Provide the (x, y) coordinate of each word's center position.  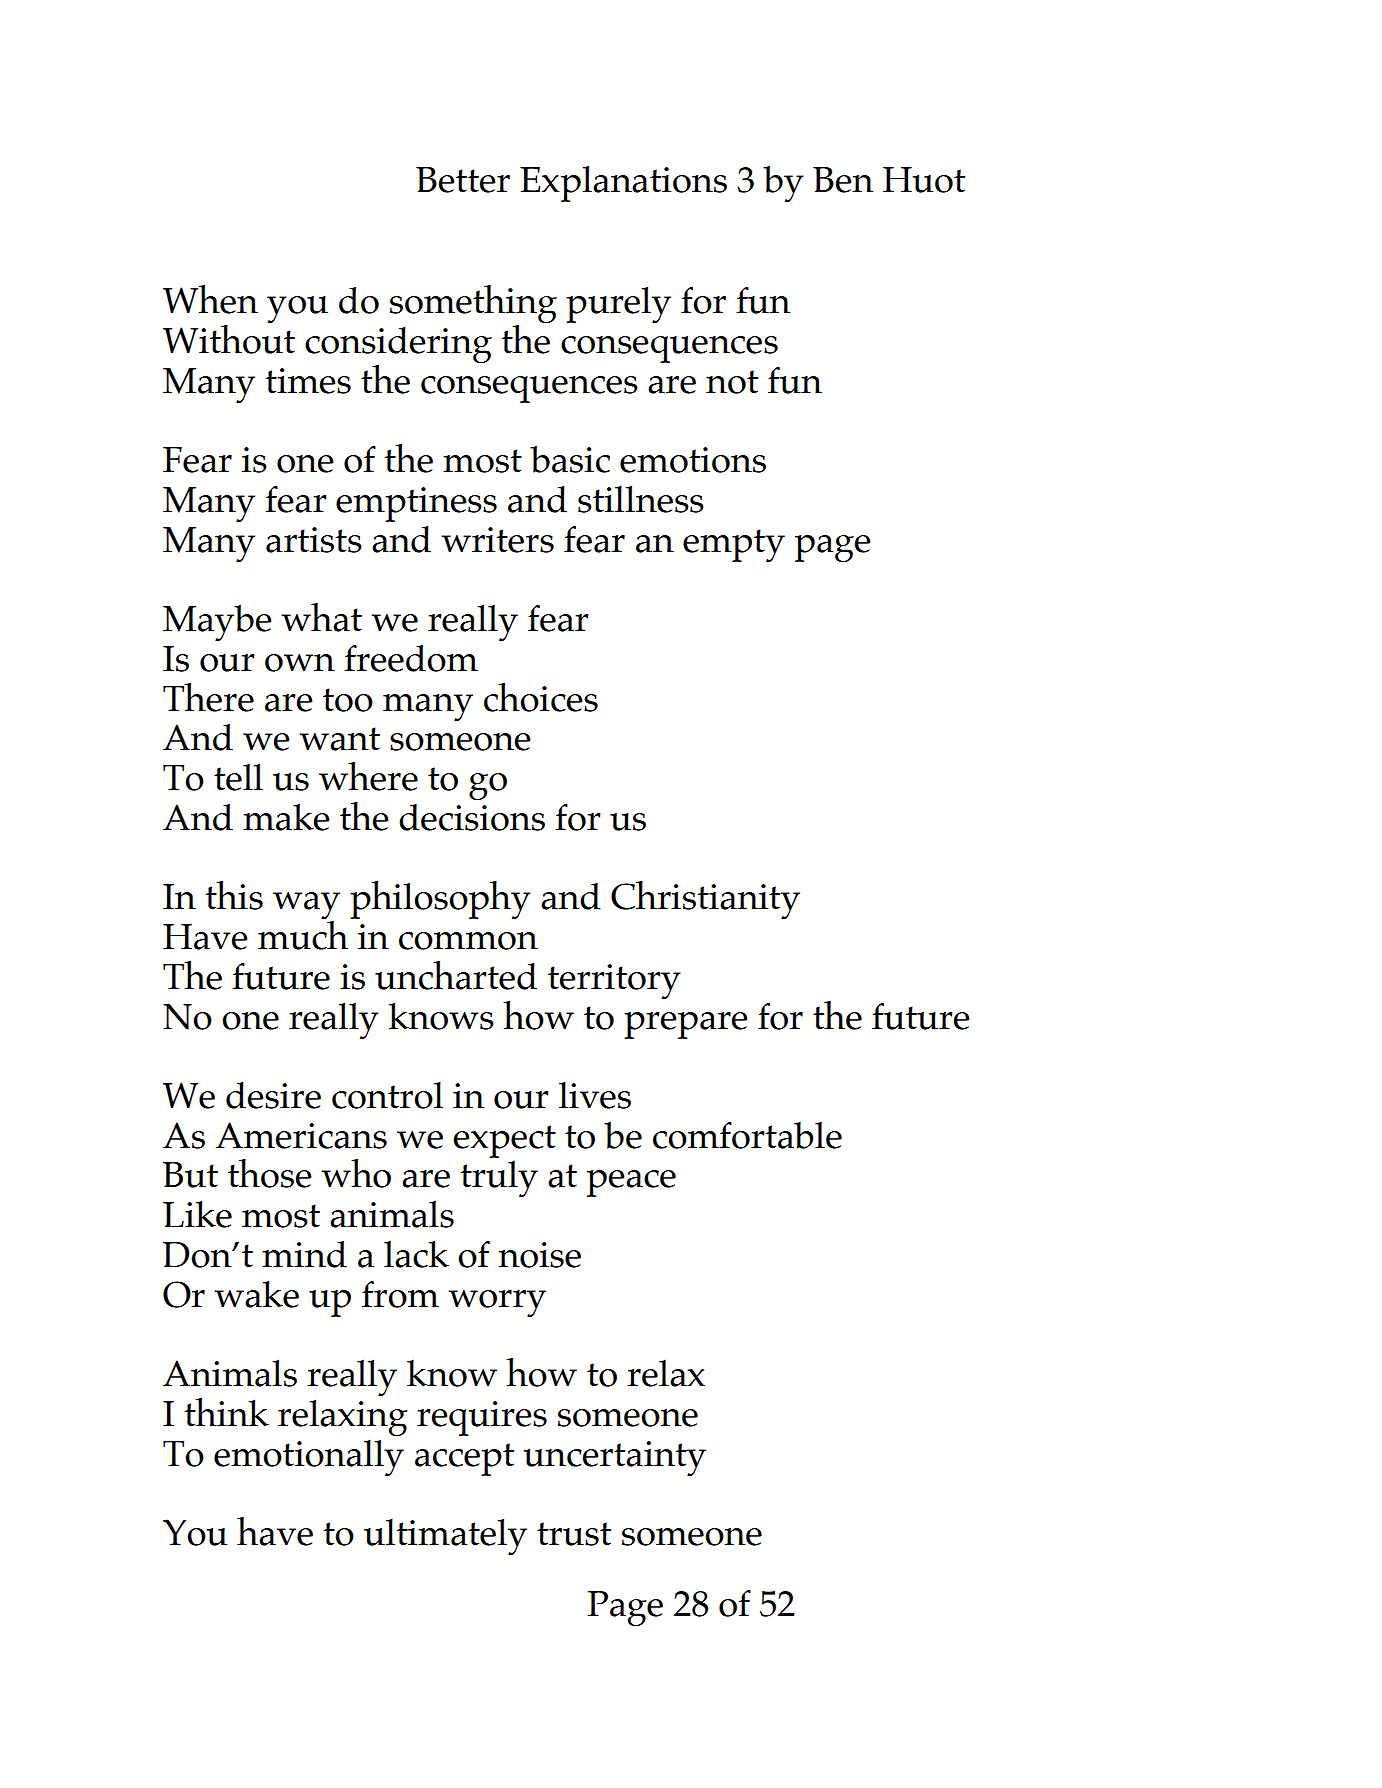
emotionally (309, 1457)
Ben (843, 180)
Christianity (705, 900)
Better (463, 180)
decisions (472, 817)
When (210, 299)
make (286, 817)
